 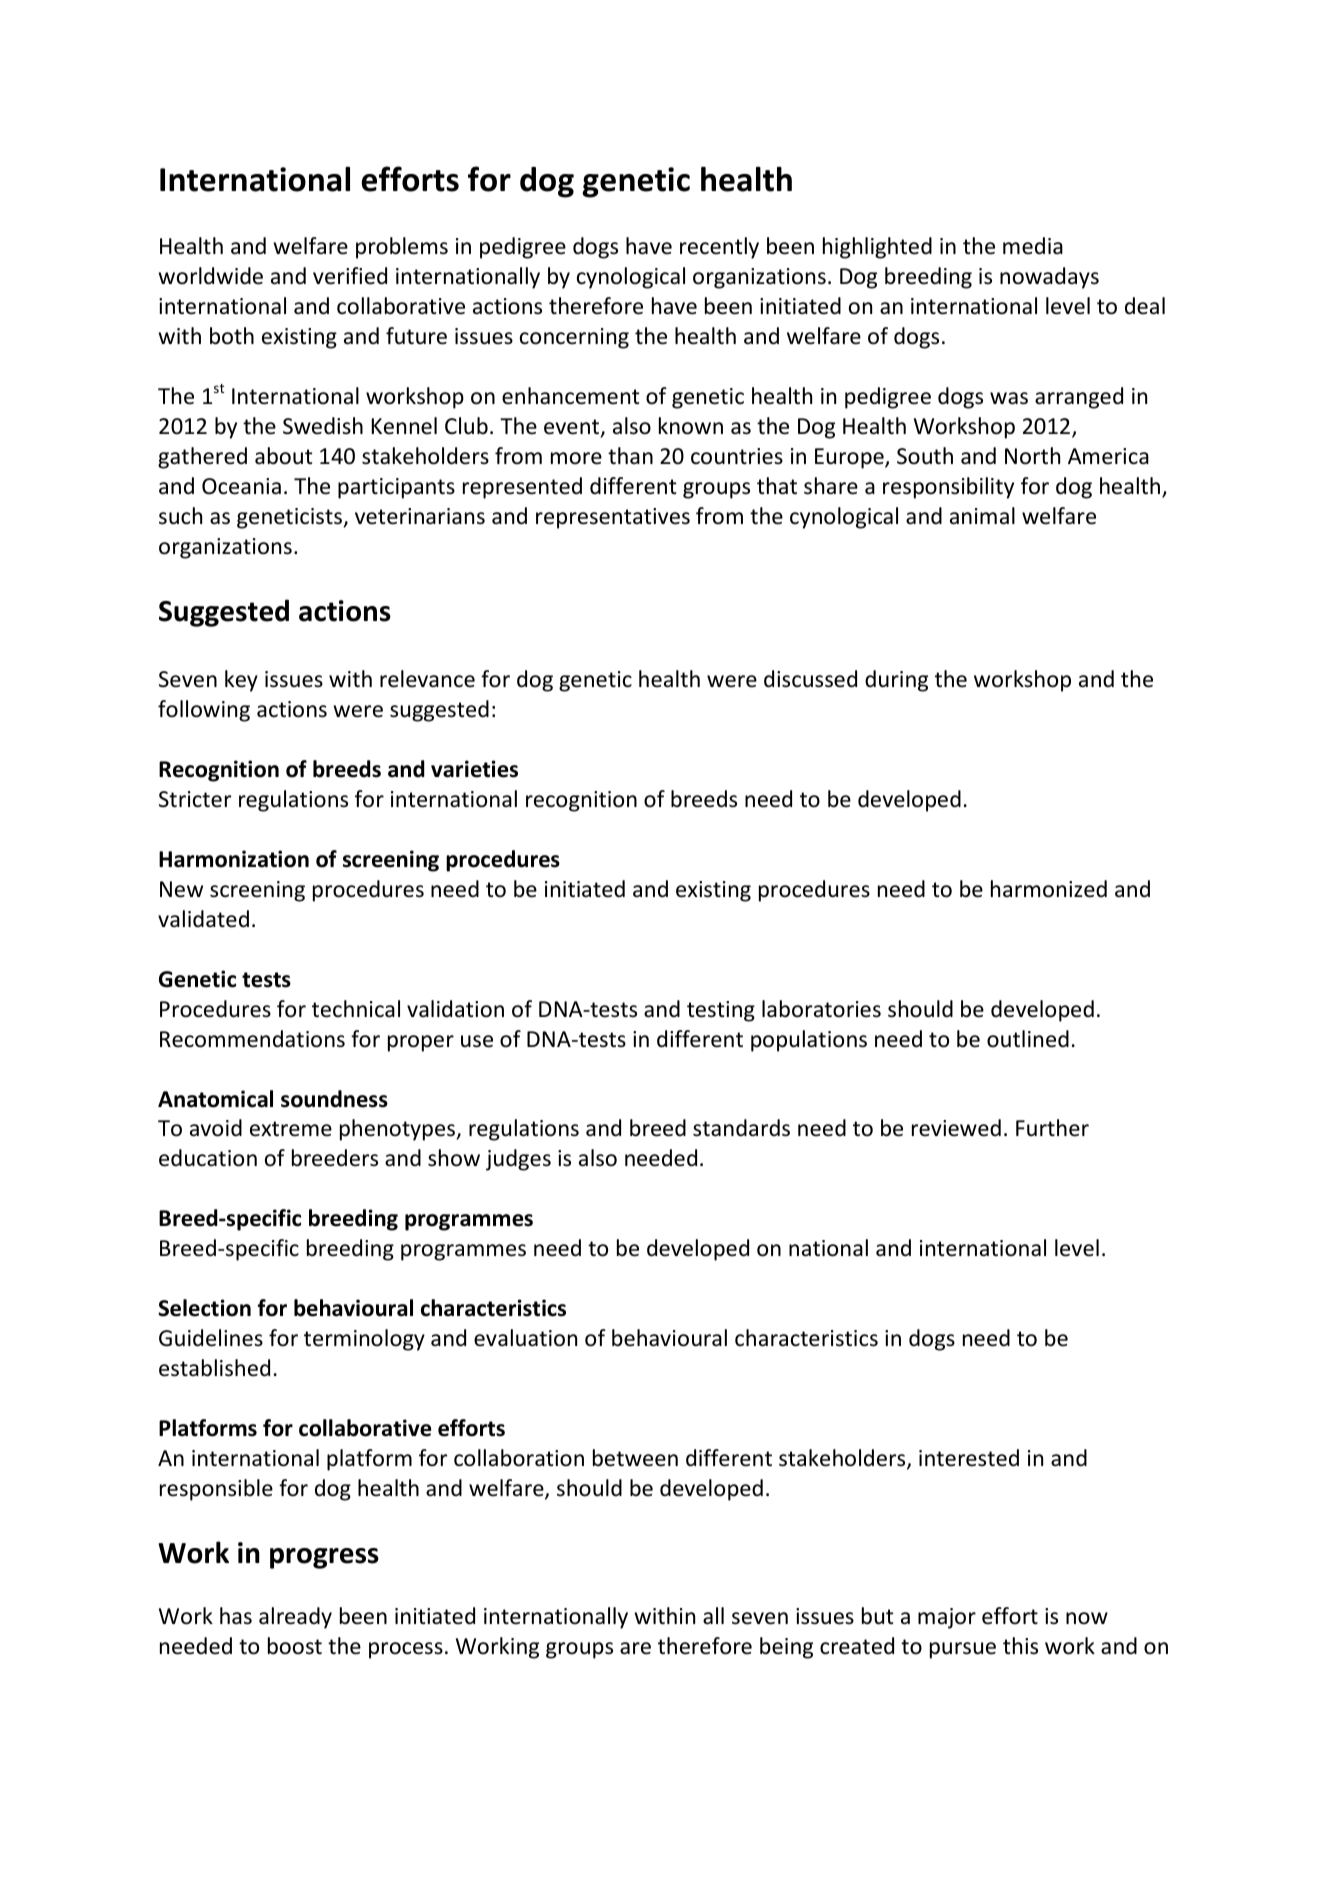 I want to click on during, so click(x=896, y=681).
